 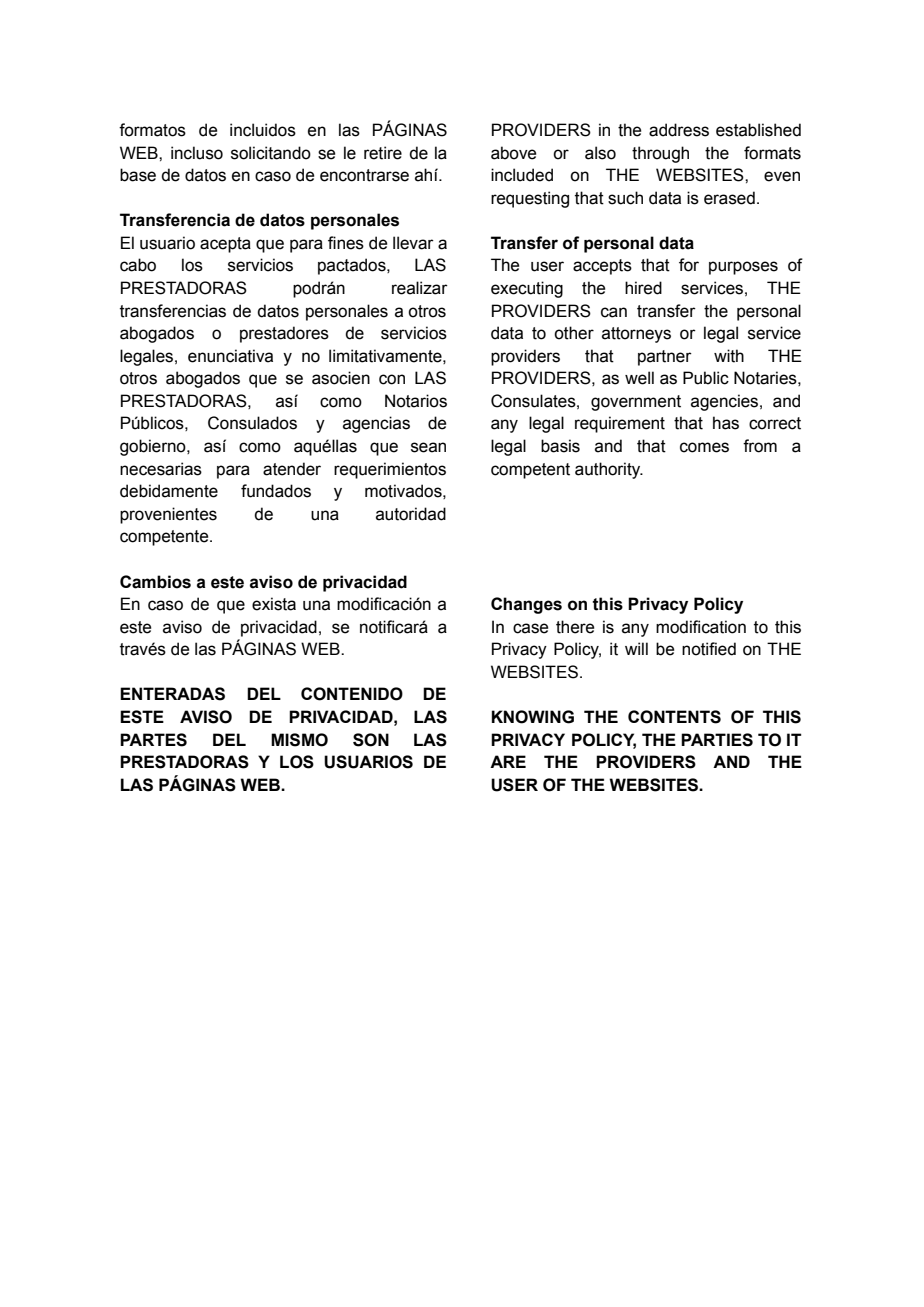 I want to click on realizar, so click(x=420, y=288).
